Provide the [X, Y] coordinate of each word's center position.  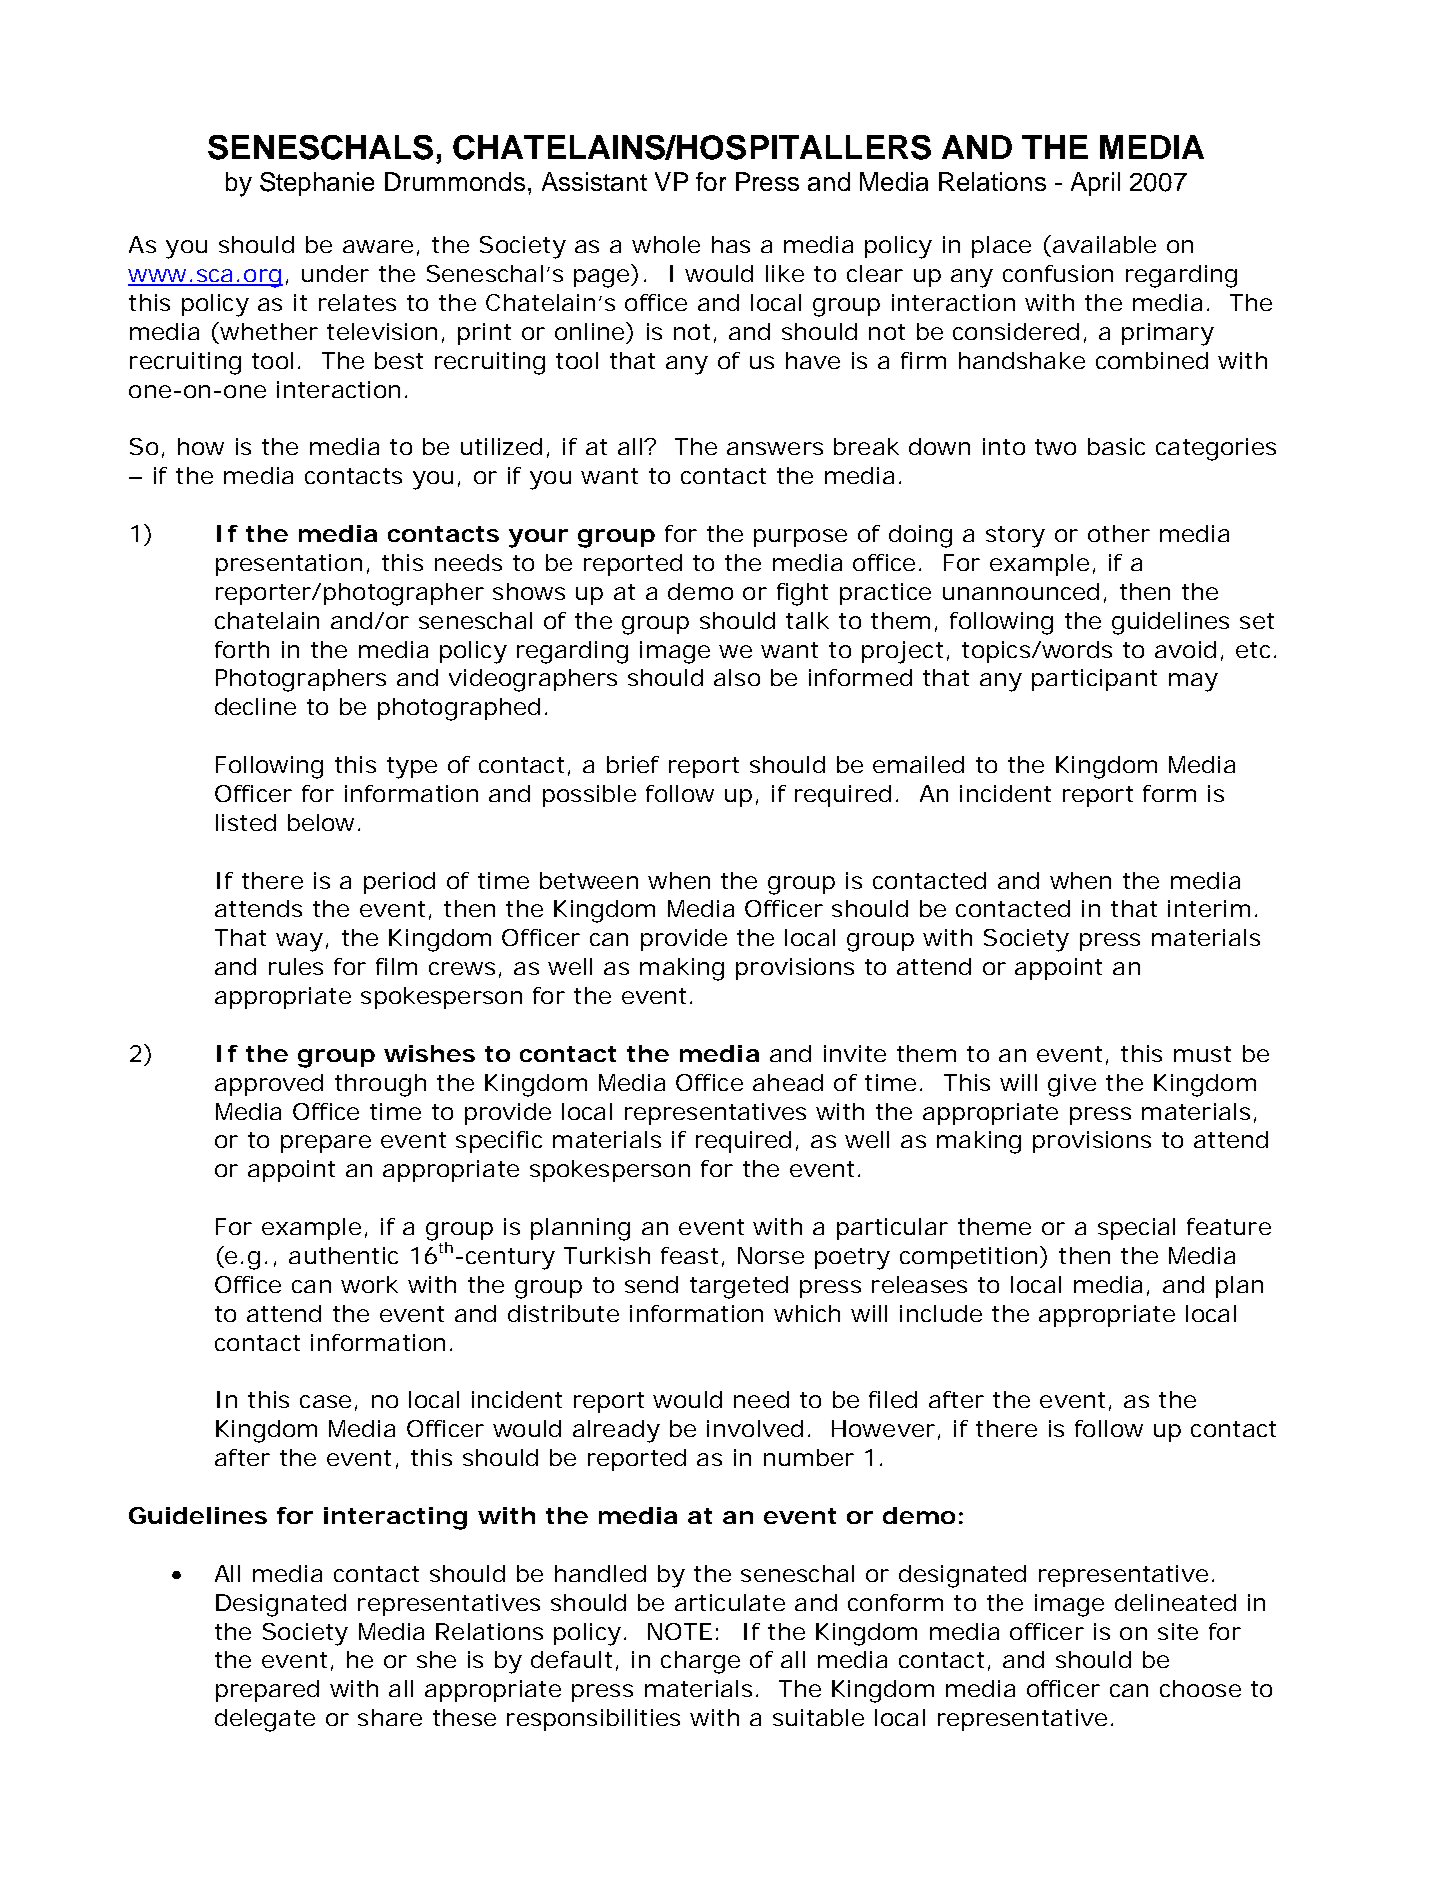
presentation [289, 565]
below [321, 822]
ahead [788, 1082]
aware [378, 246]
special [1136, 1229]
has [731, 244]
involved [755, 1428]
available [1103, 244]
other [1119, 533]
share [390, 1717]
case [325, 1401]
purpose [800, 538]
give [1072, 1085]
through [380, 1085]
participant [1094, 680]
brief [633, 764]
